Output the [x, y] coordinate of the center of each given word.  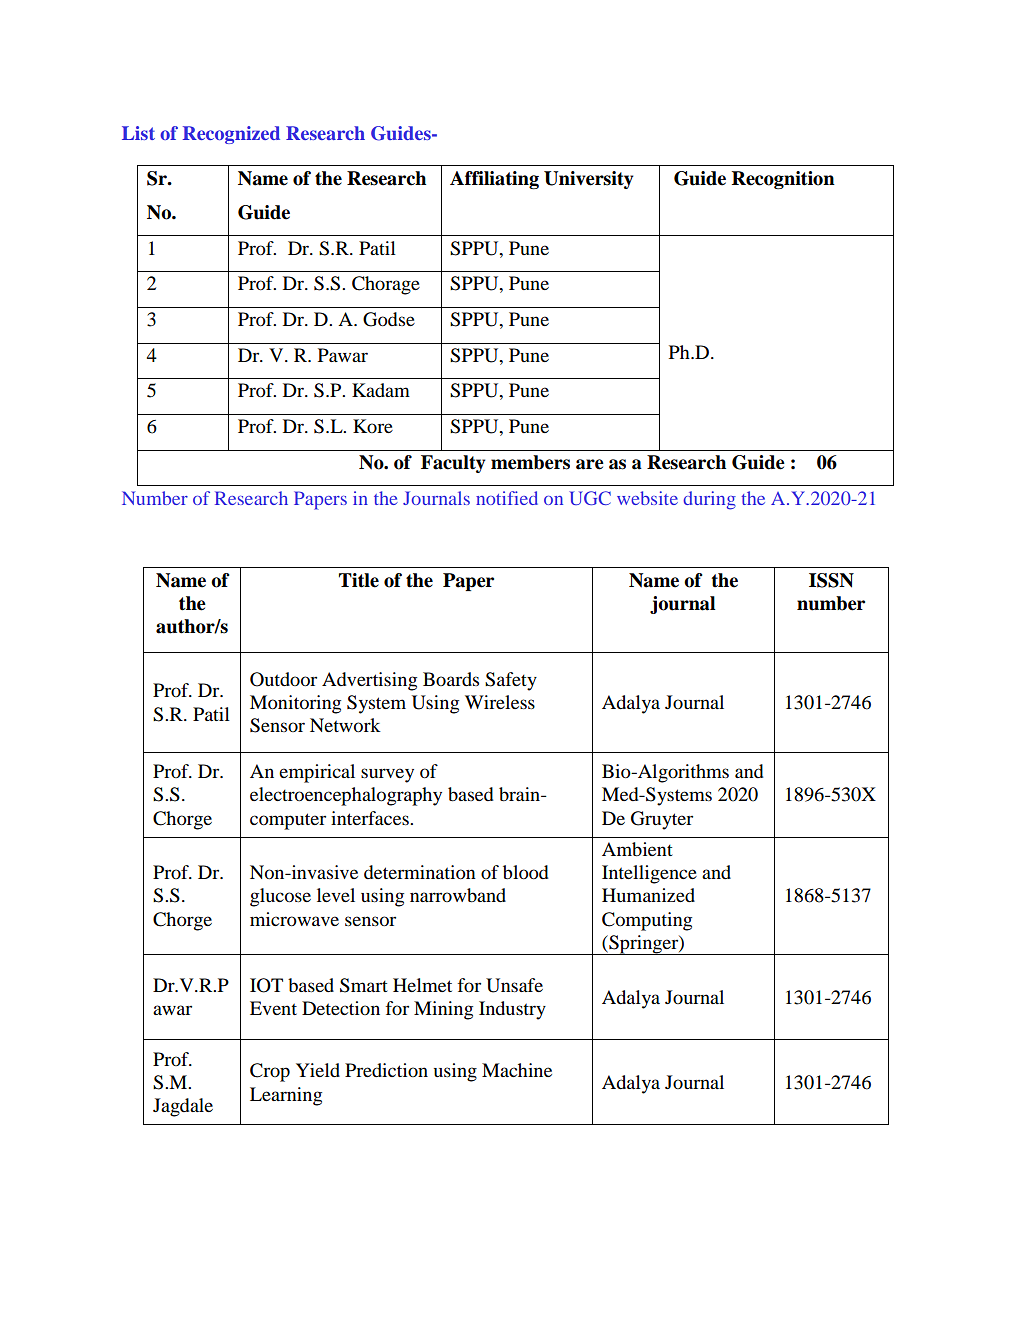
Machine [517, 1070]
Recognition [783, 180]
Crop [270, 1072]
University [589, 180]
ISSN [831, 580]
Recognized [231, 135]
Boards [451, 679]
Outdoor [283, 679]
